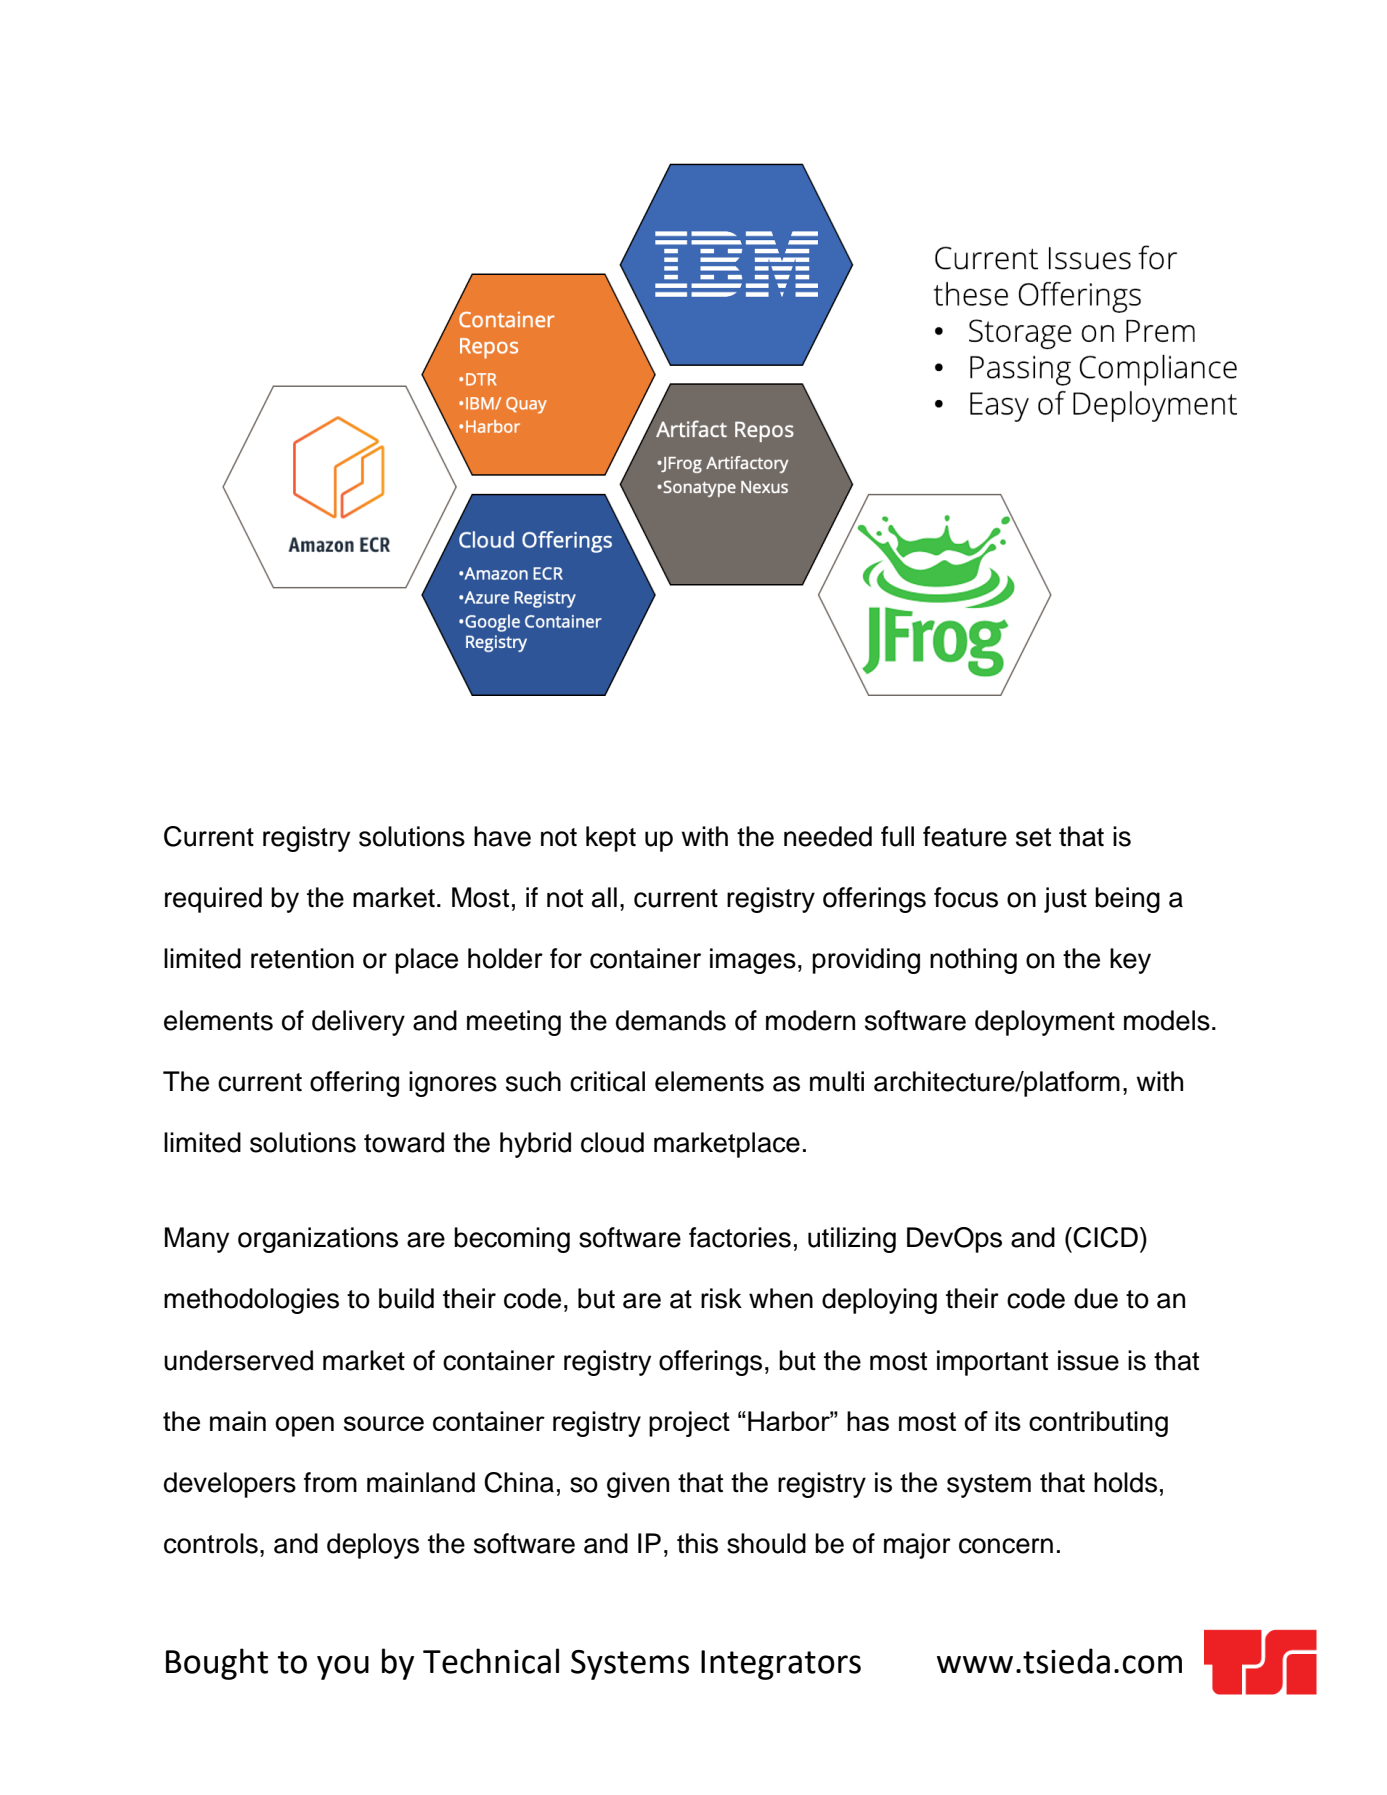 This screenshot has height=1795, width=1387. Describe the element at coordinates (1006, 1546) in the screenshot. I see `concern` at that location.
